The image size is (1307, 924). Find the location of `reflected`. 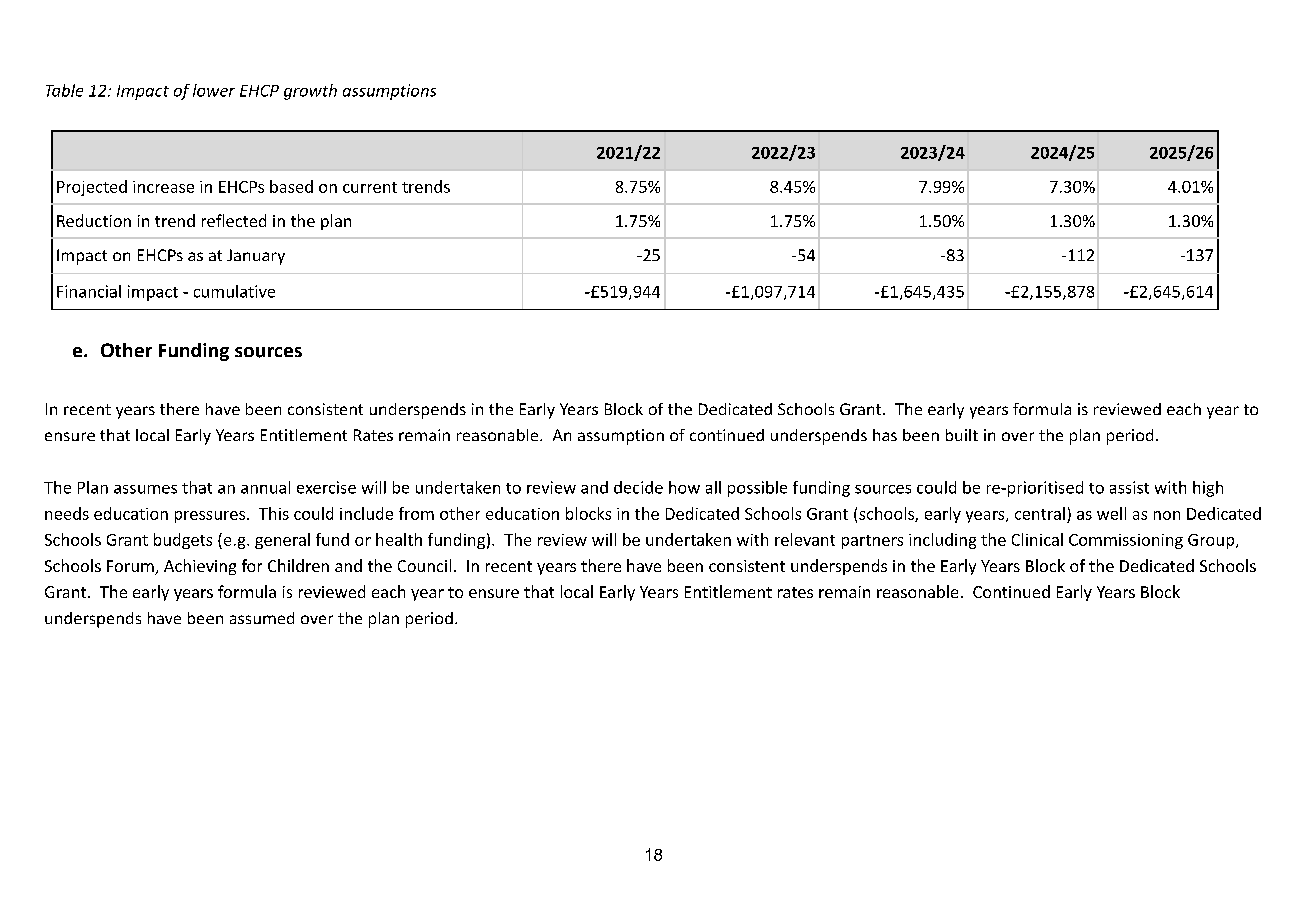

reflected is located at coordinates (234, 220).
